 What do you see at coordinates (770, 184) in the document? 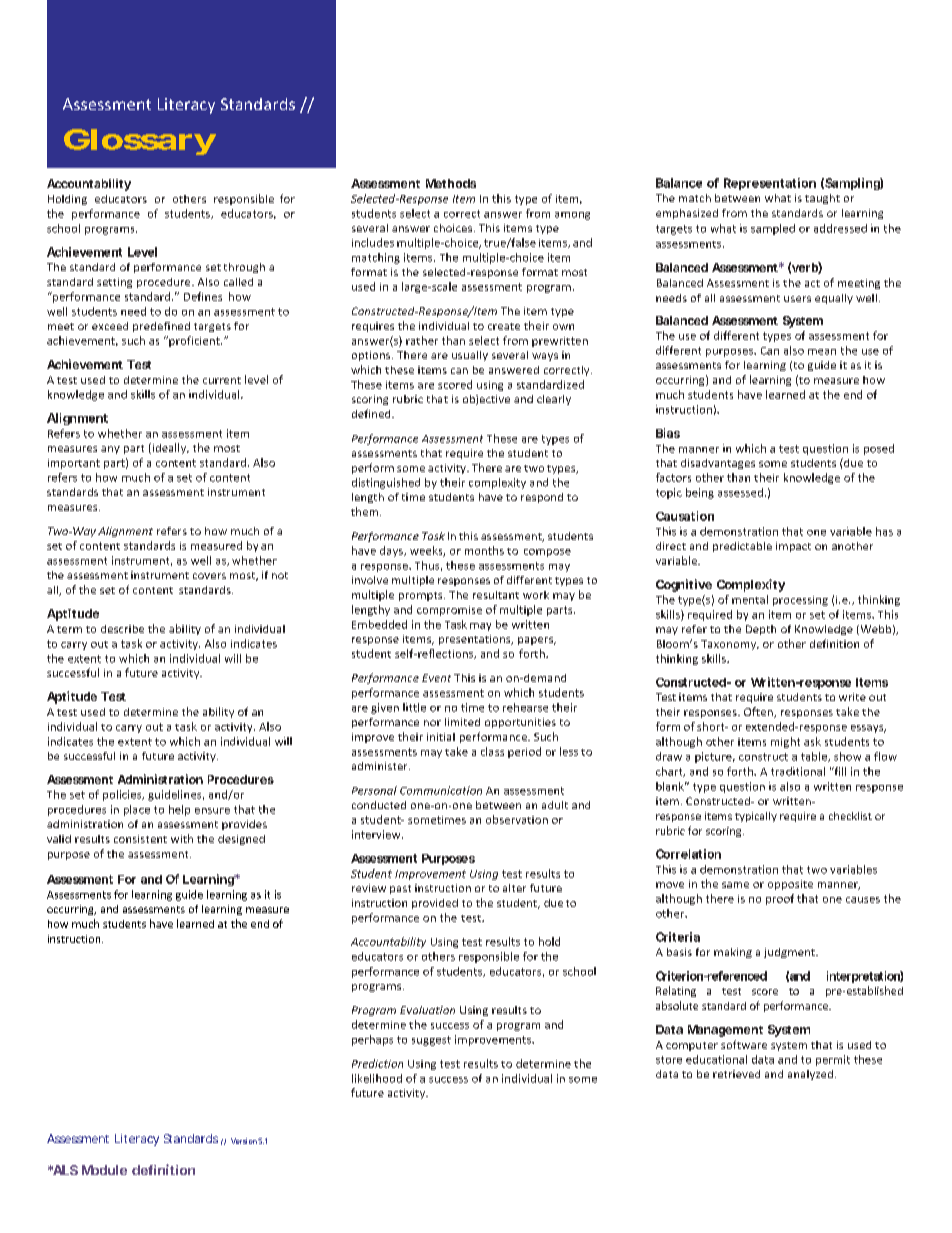
I see `Representation` at bounding box center [770, 184].
